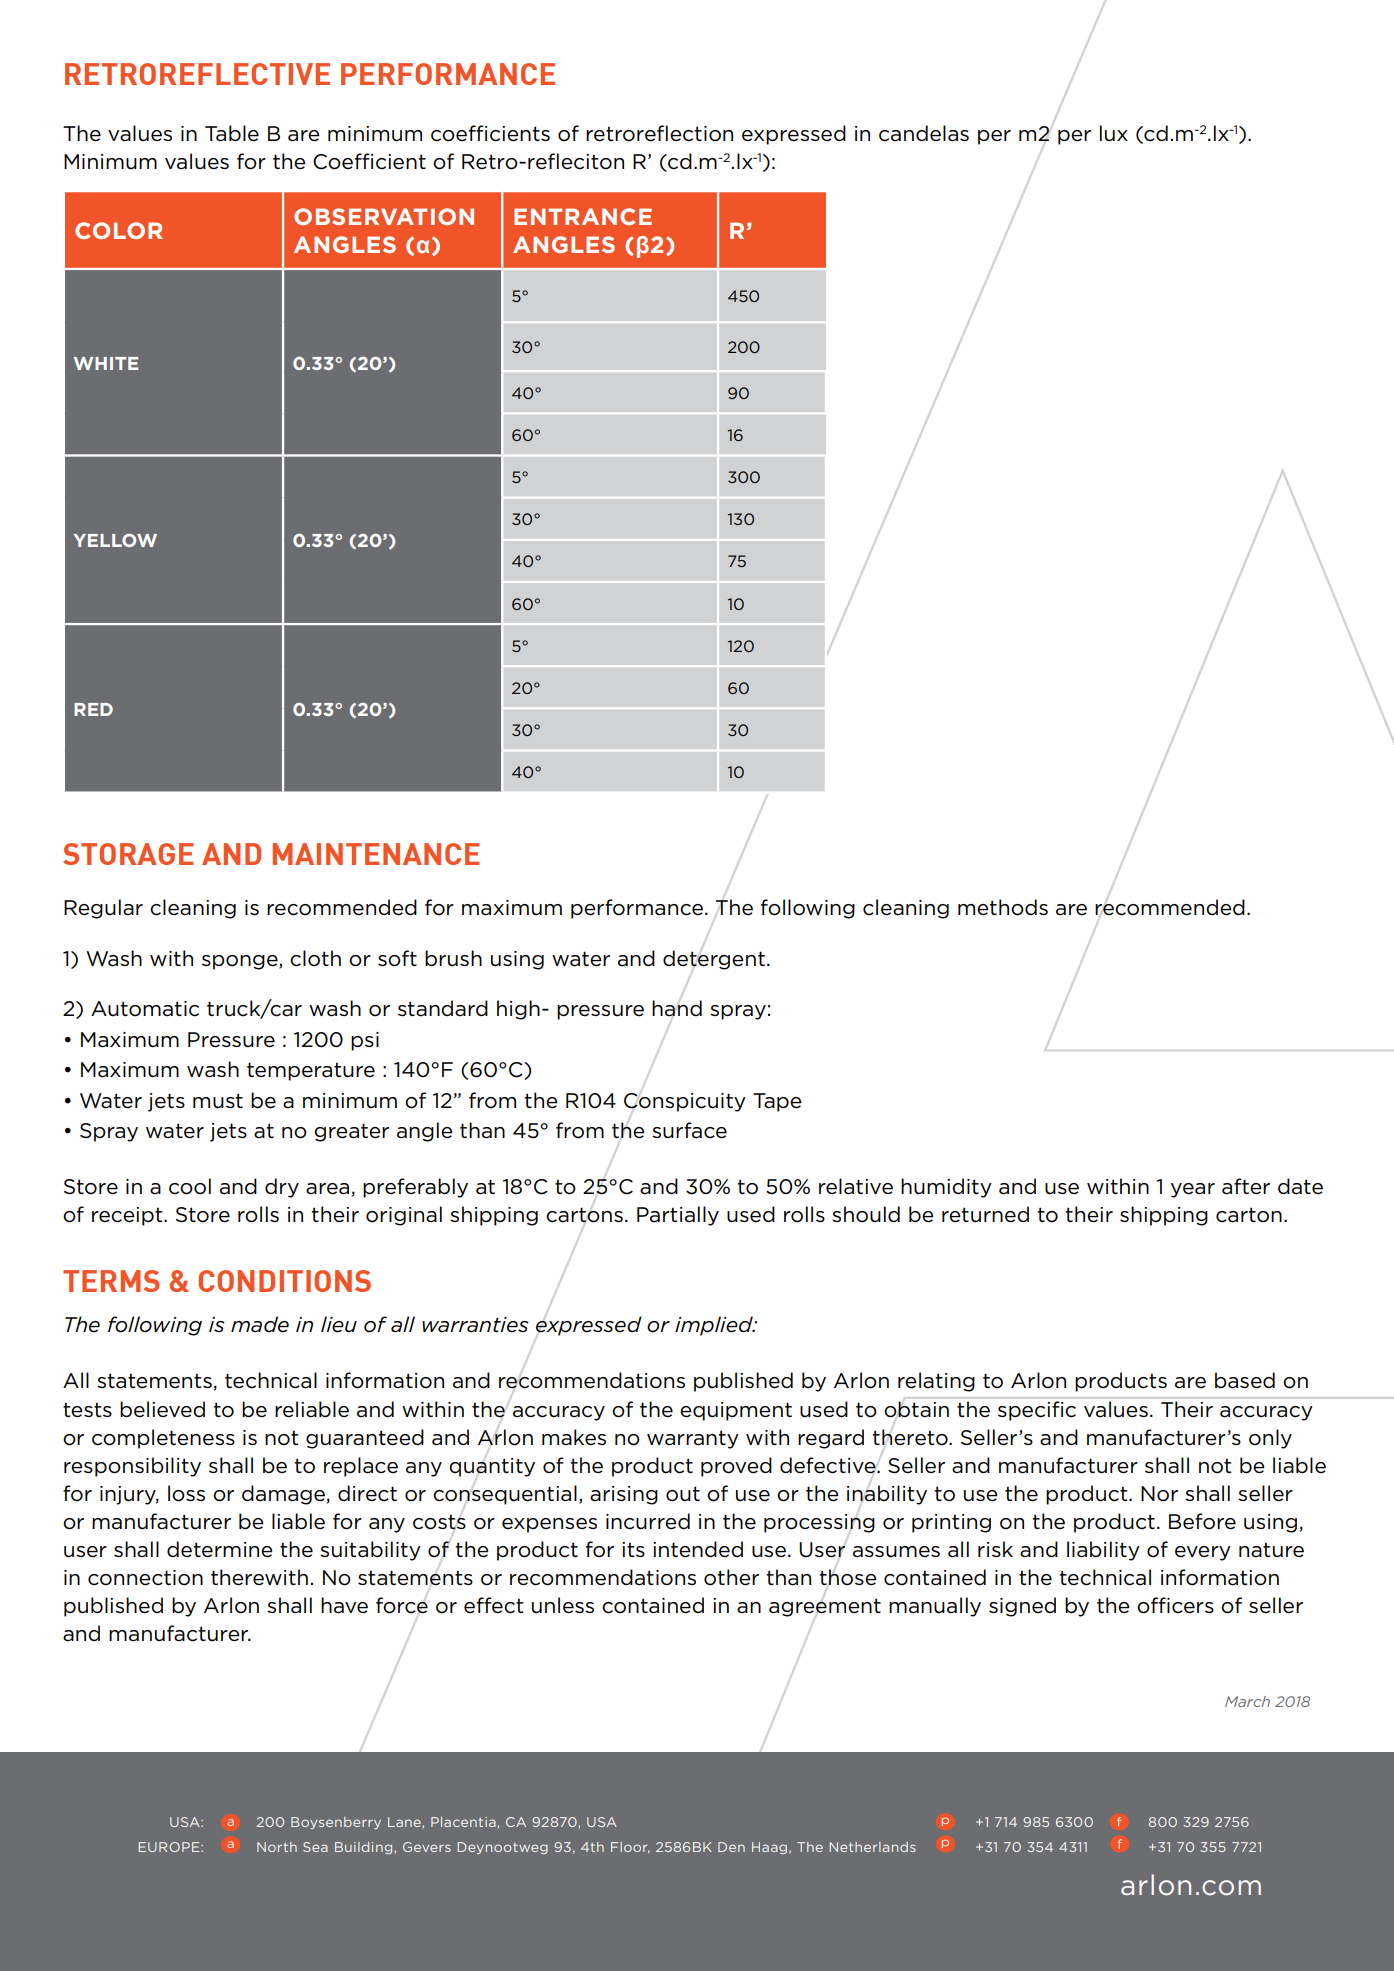 This page has height=1971, width=1394. I want to click on Automatic, so click(145, 1009).
